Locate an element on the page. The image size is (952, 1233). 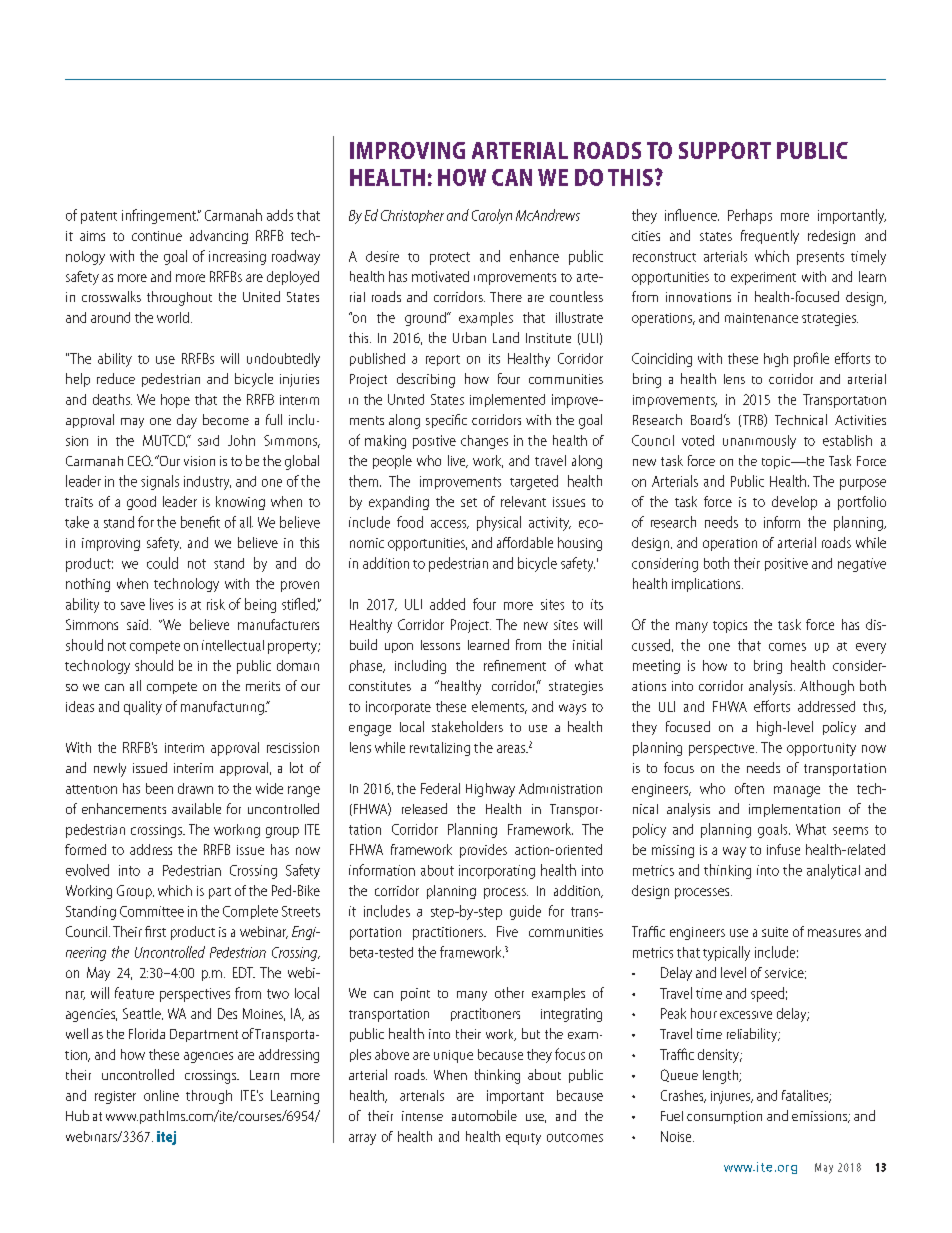
intellectual is located at coordinates (233, 645).
